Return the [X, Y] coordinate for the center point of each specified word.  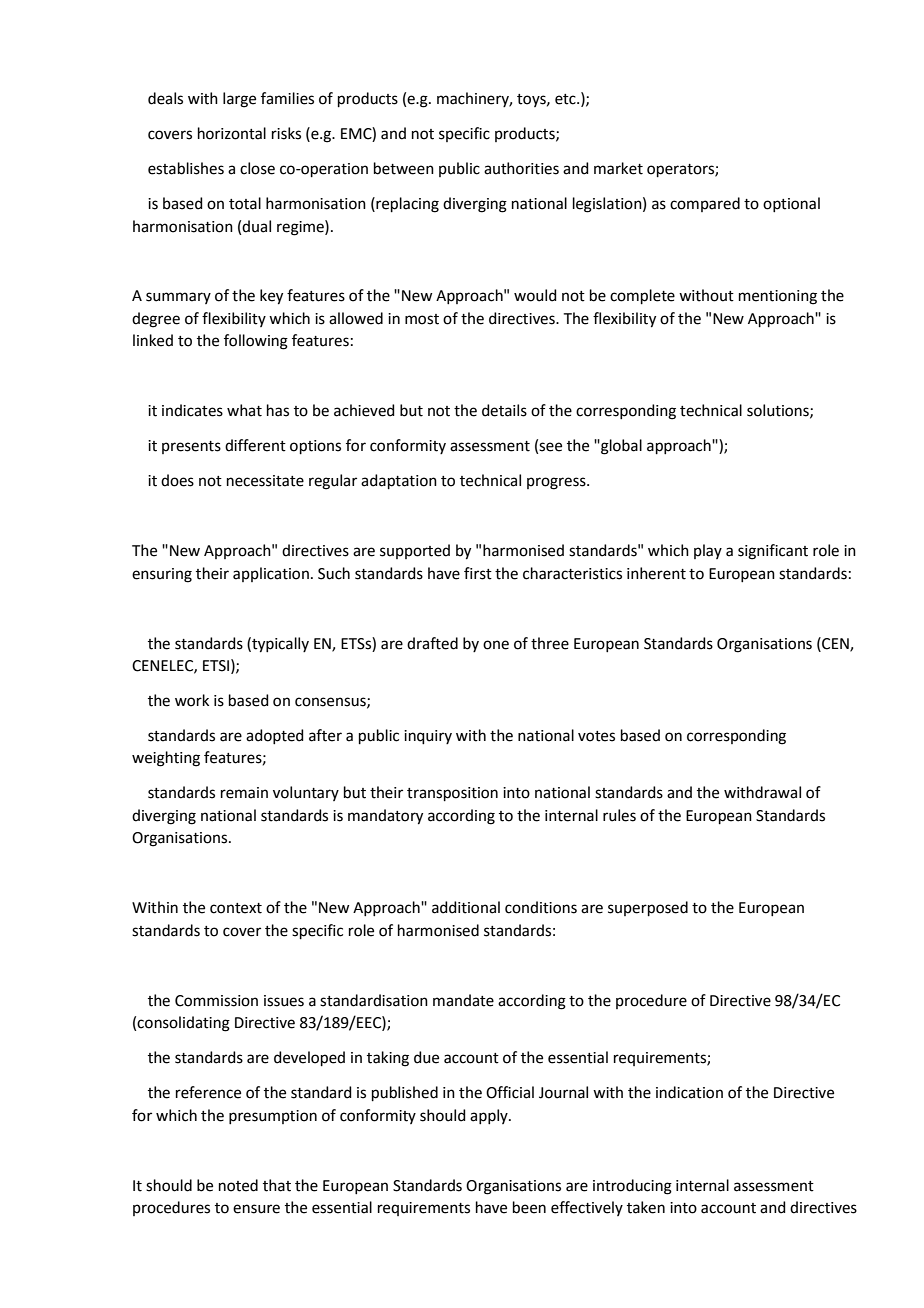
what [244, 410]
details [504, 410]
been [529, 1207]
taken [646, 1207]
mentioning [778, 297]
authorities [521, 168]
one [496, 645]
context [236, 908]
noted [238, 1185]
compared [705, 204]
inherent [656, 573]
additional [466, 907]
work [192, 700]
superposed [648, 908]
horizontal [232, 133]
